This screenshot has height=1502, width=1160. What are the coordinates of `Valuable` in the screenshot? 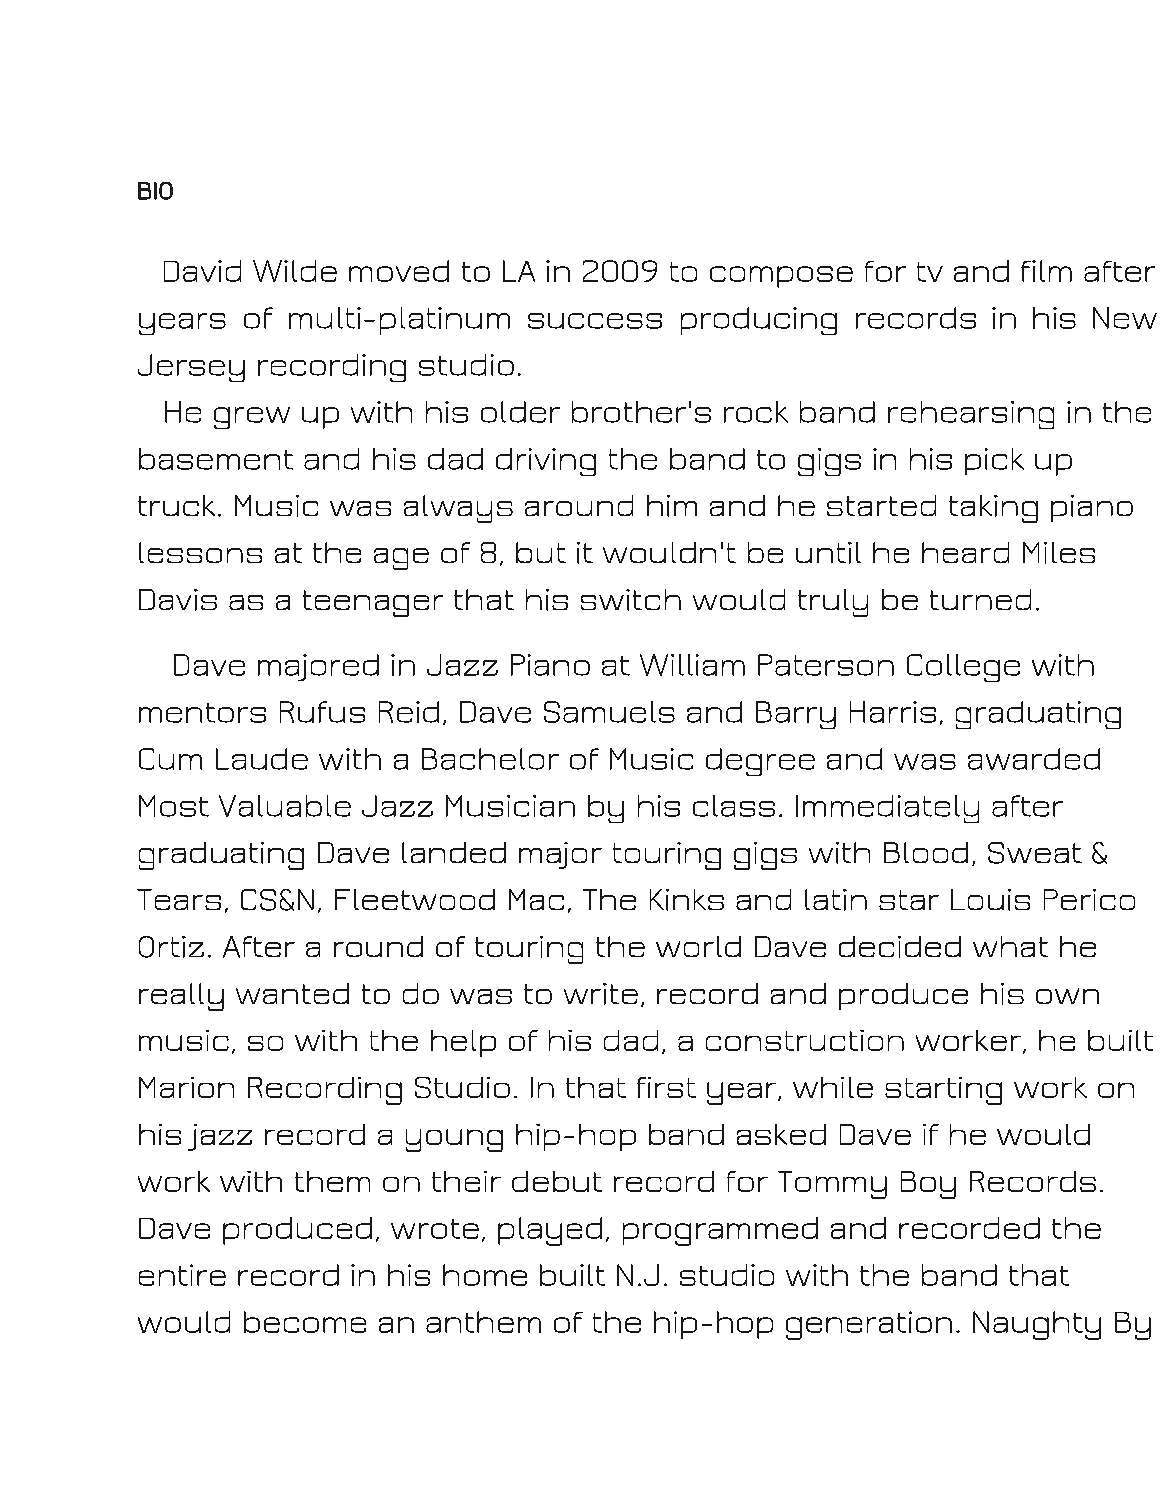 It's located at (285, 806).
